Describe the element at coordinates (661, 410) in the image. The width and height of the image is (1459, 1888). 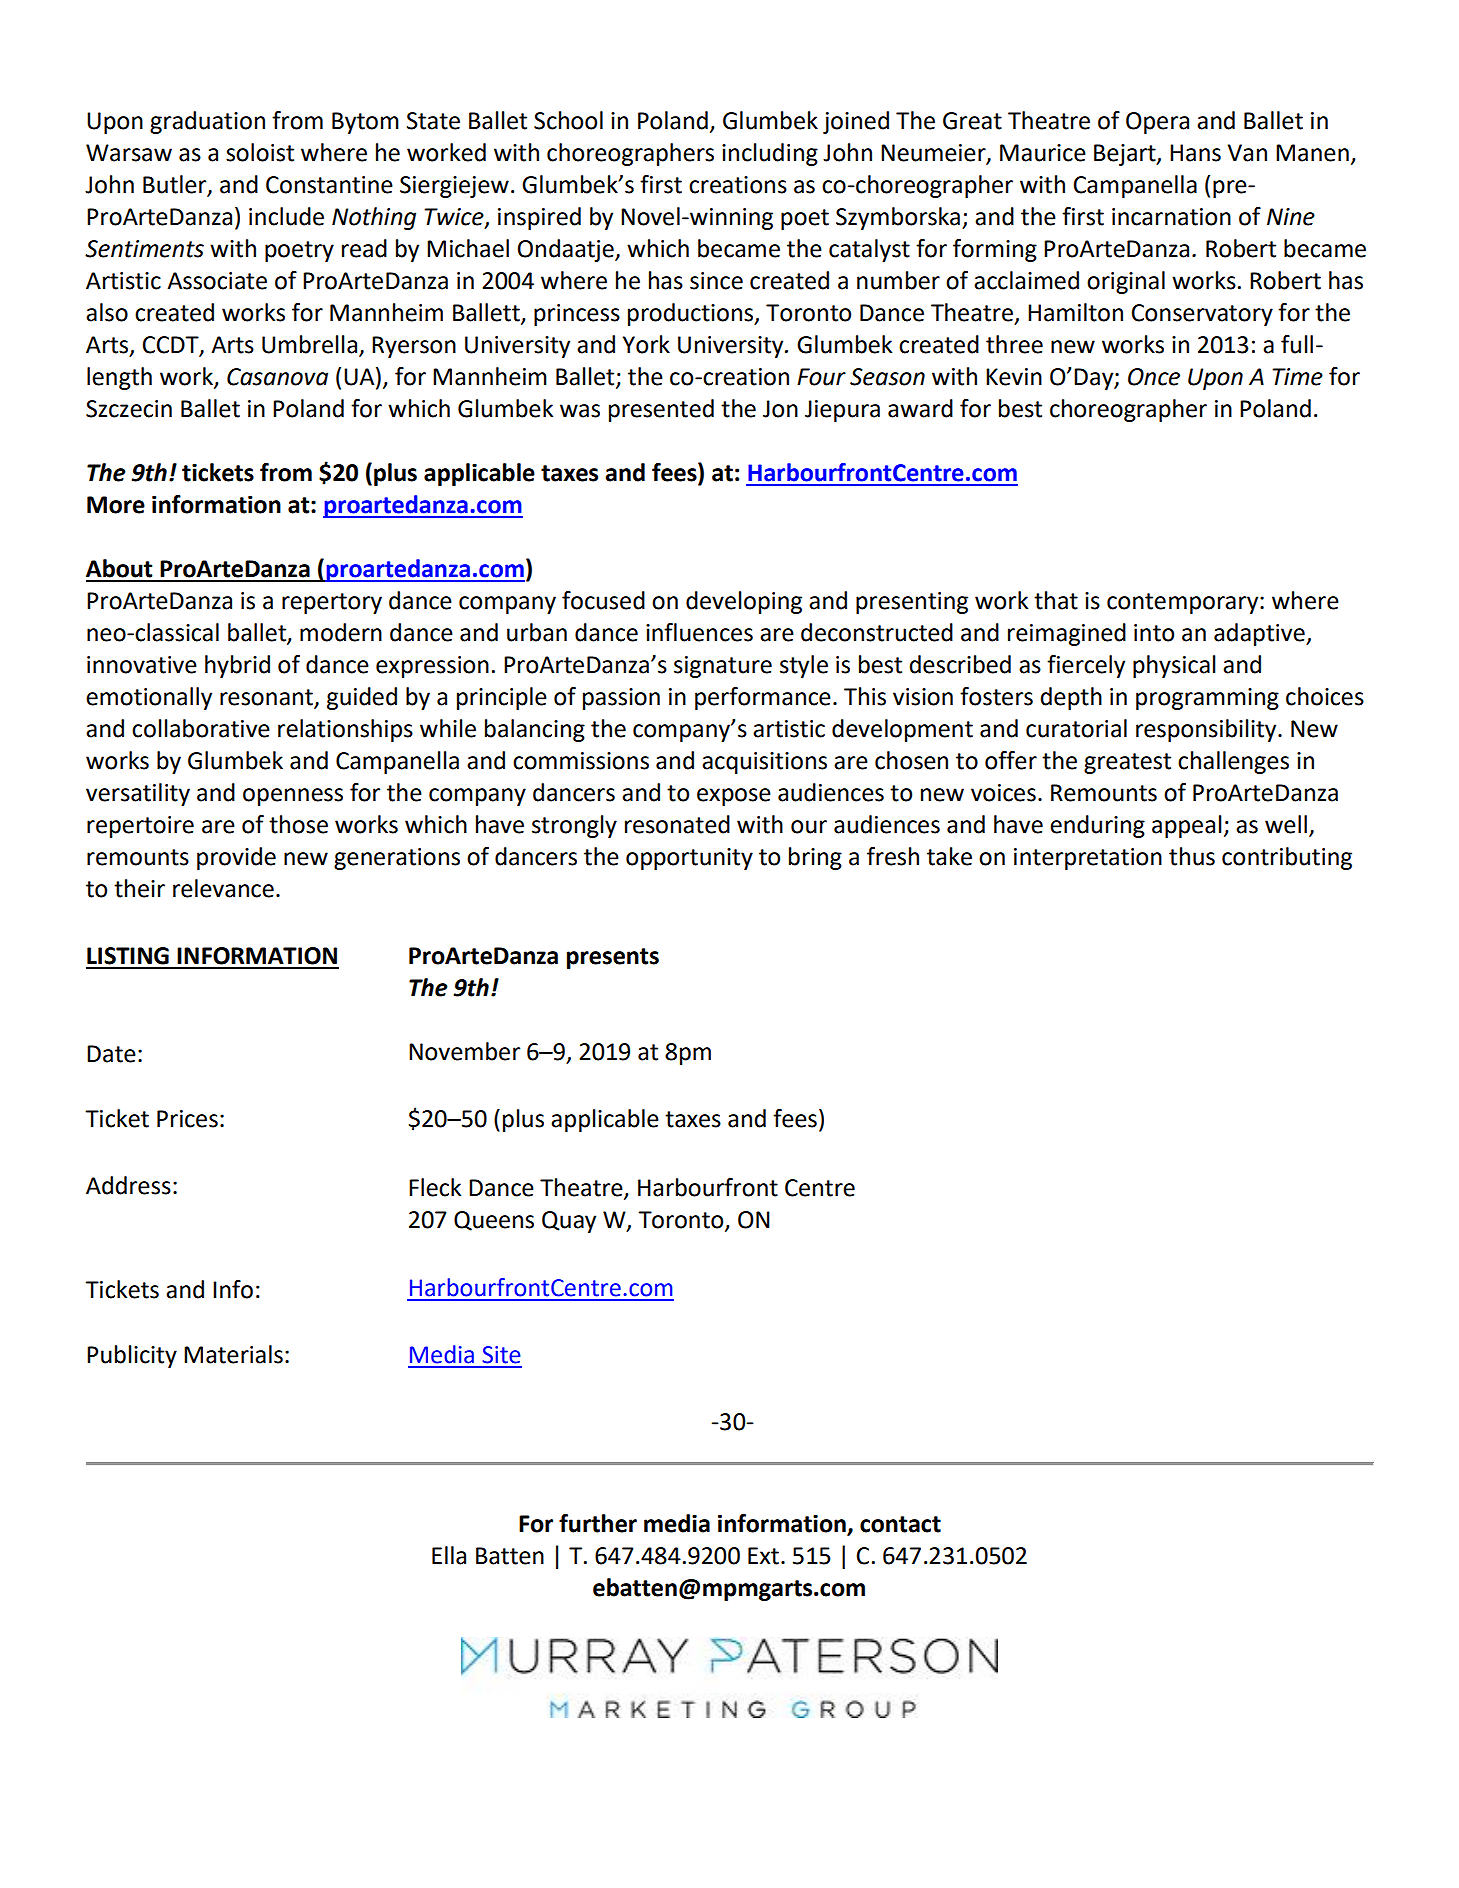
I see `presented` at that location.
